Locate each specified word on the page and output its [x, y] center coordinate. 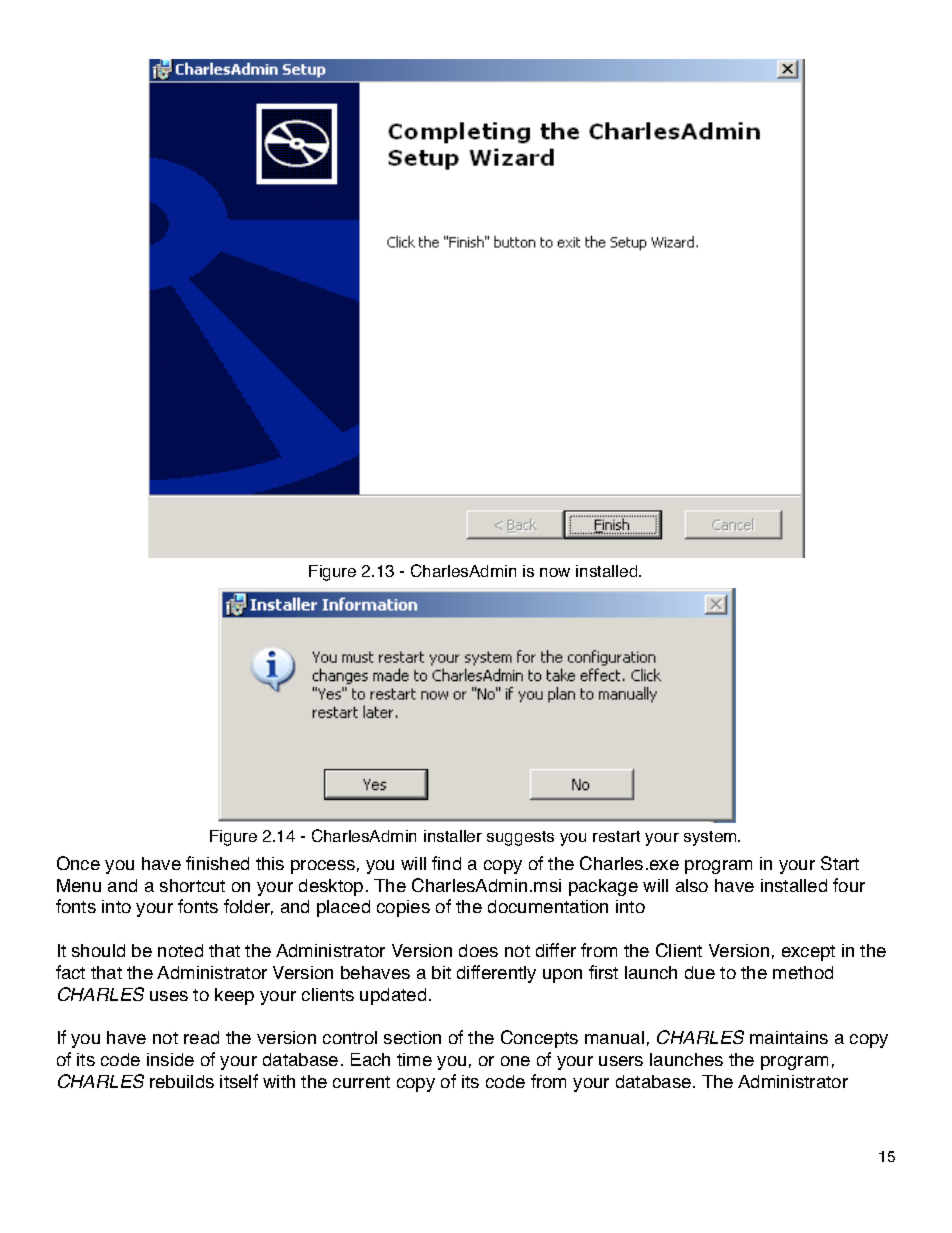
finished [217, 863]
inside [170, 1059]
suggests [520, 838]
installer [453, 836]
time [414, 1059]
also [692, 885]
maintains [789, 1037]
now [555, 572]
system [711, 838]
